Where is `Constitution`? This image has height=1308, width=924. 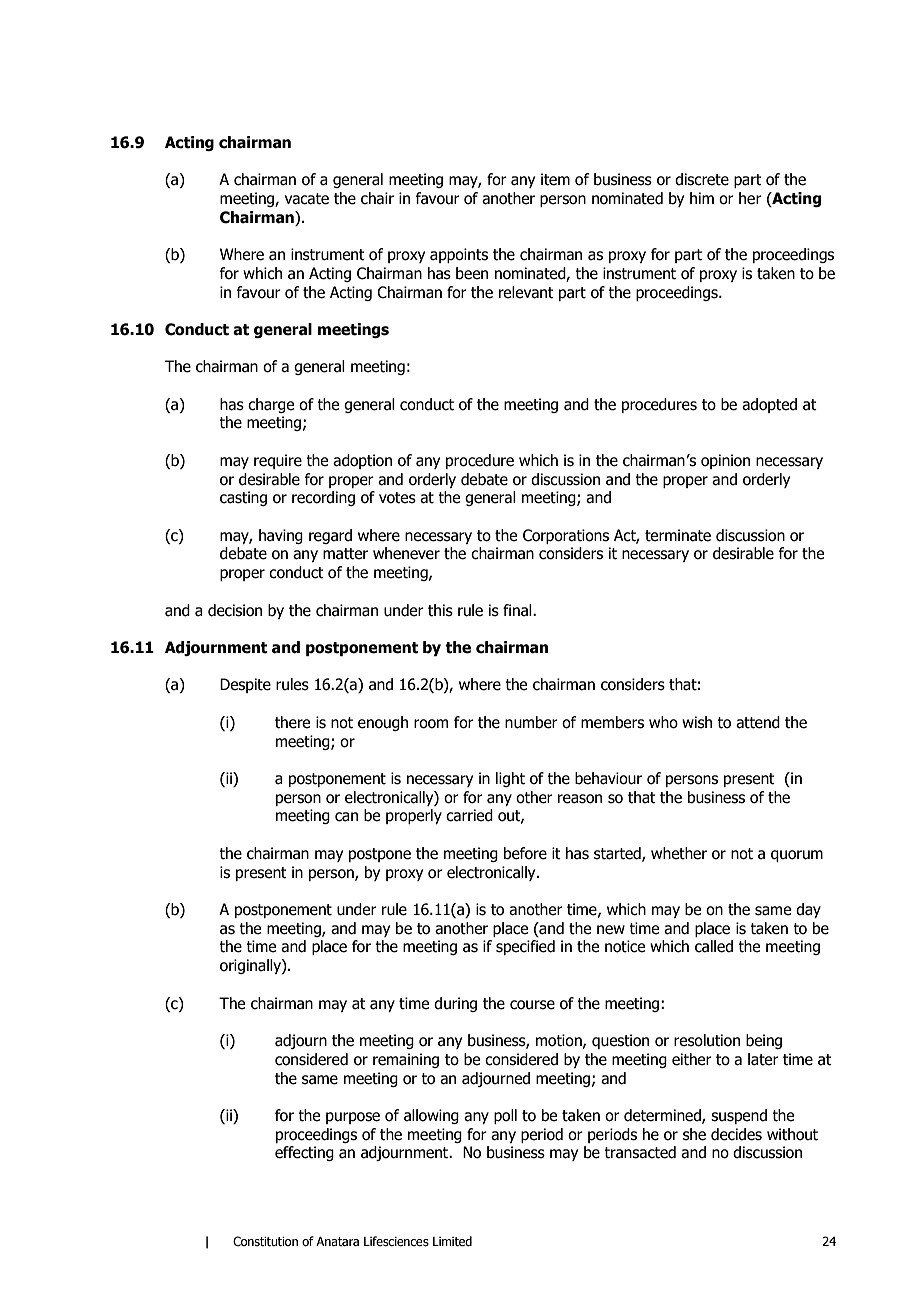 Constitution is located at coordinates (265, 1241).
